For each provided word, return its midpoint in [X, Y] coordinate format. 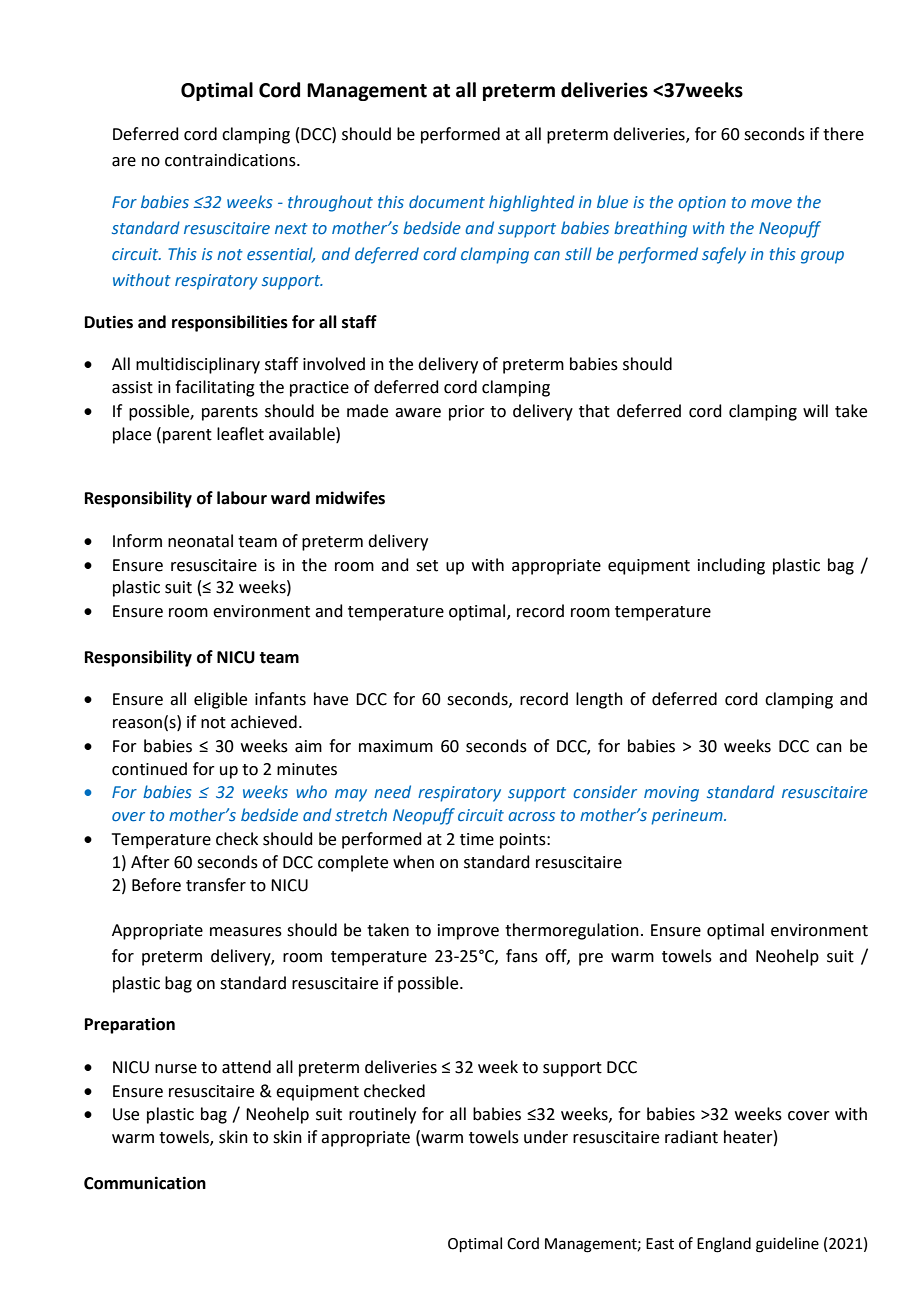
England [724, 1245]
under [546, 1137]
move [771, 203]
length [599, 700]
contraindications [231, 160]
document [447, 201]
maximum [396, 746]
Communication [145, 1183]
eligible [220, 700]
